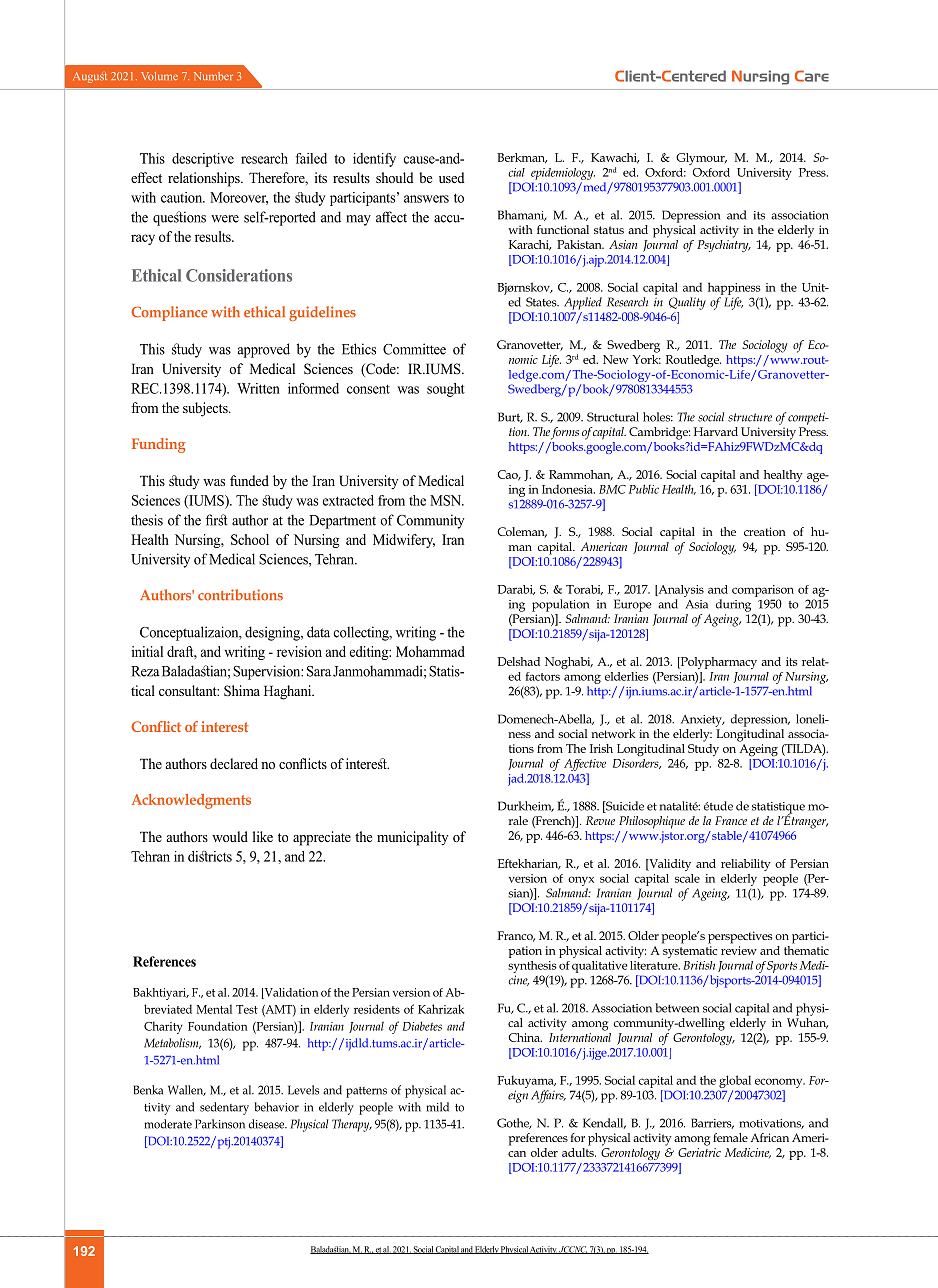 Image resolution: width=938 pixels, height=1288 pixels. Describe the element at coordinates (168, 1124) in the screenshot. I see `moderate` at that location.
